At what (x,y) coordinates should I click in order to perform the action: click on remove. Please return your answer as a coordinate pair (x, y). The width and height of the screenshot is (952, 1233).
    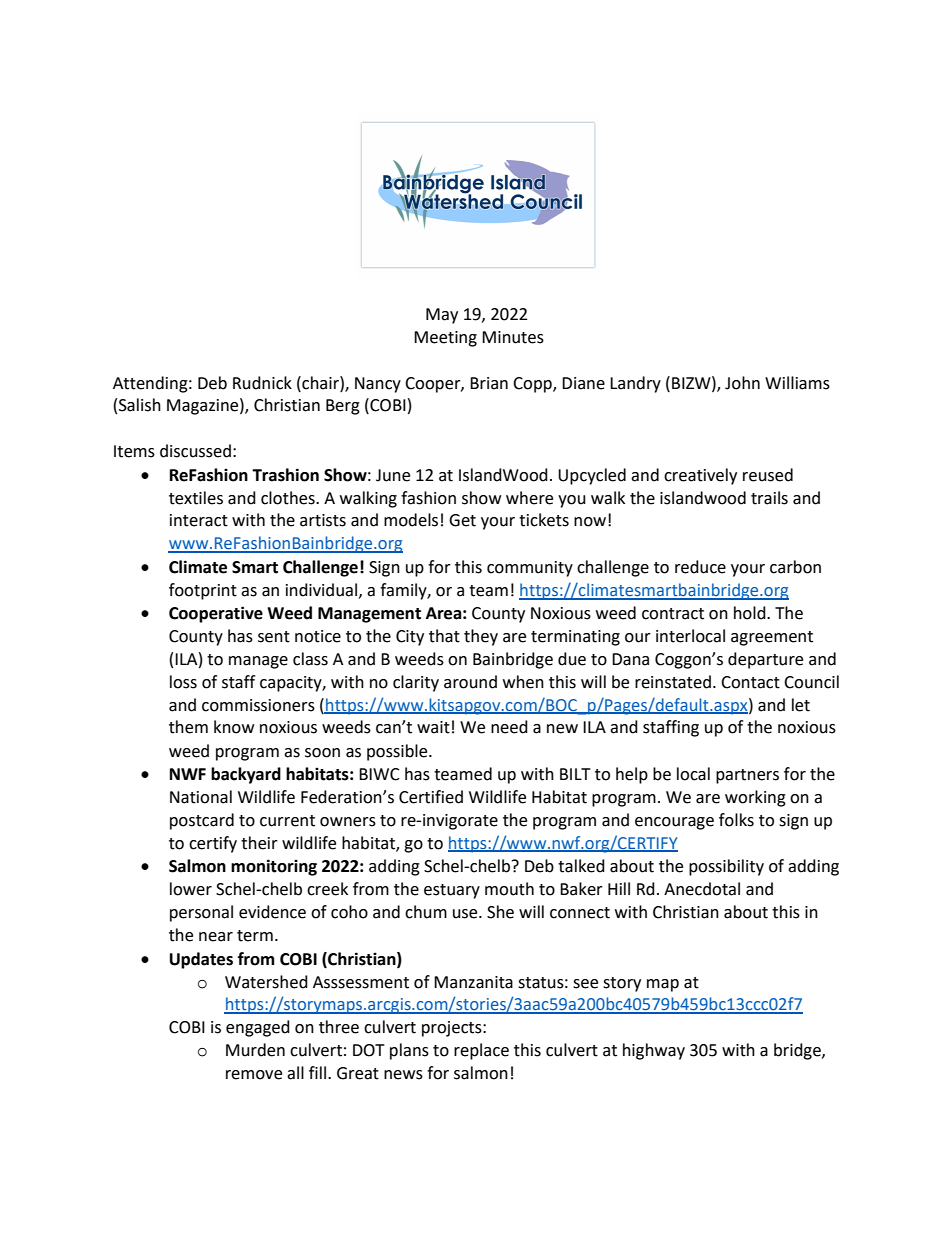
    Looking at the image, I should click on (254, 1075).
